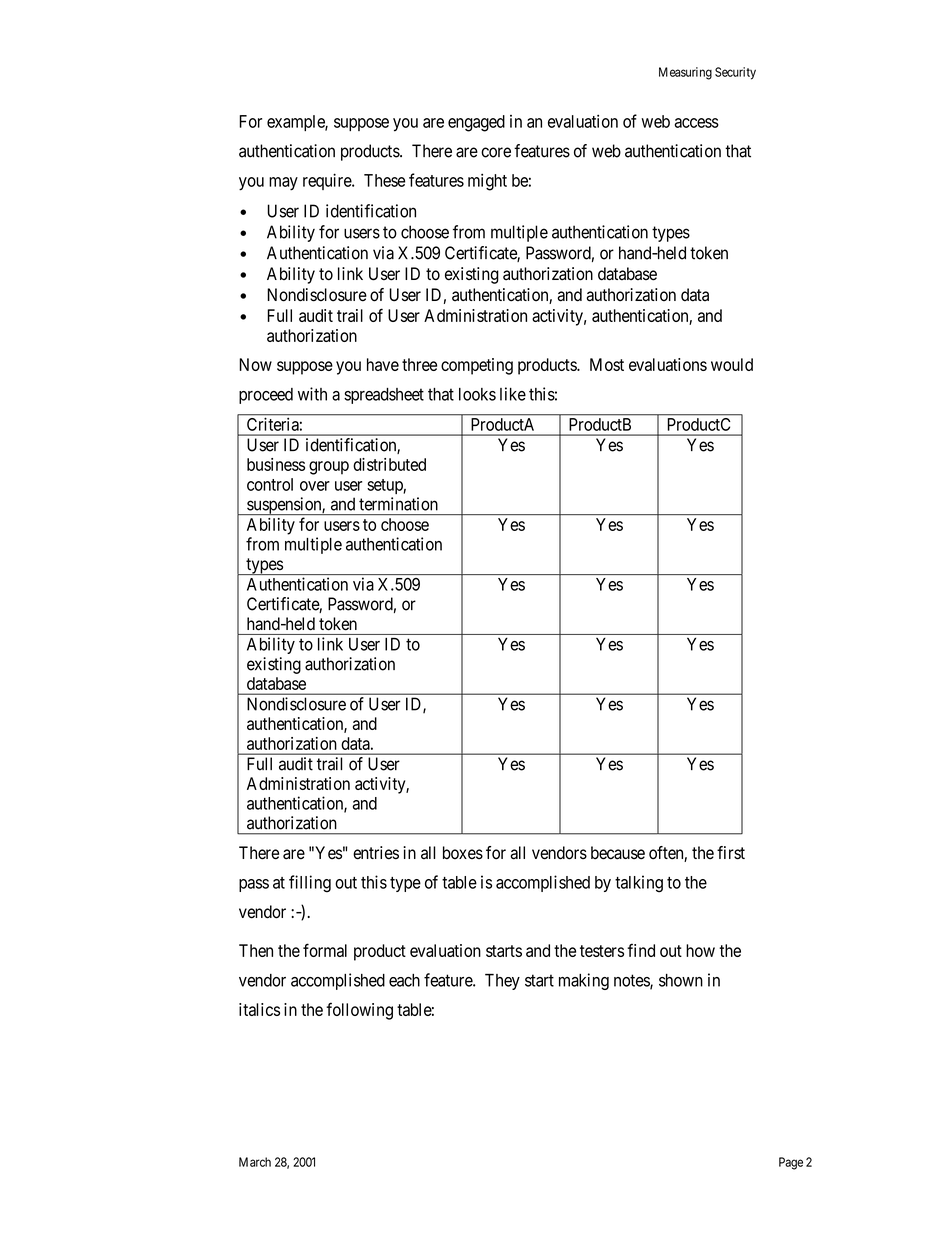  I want to click on Security, so click(735, 73).
